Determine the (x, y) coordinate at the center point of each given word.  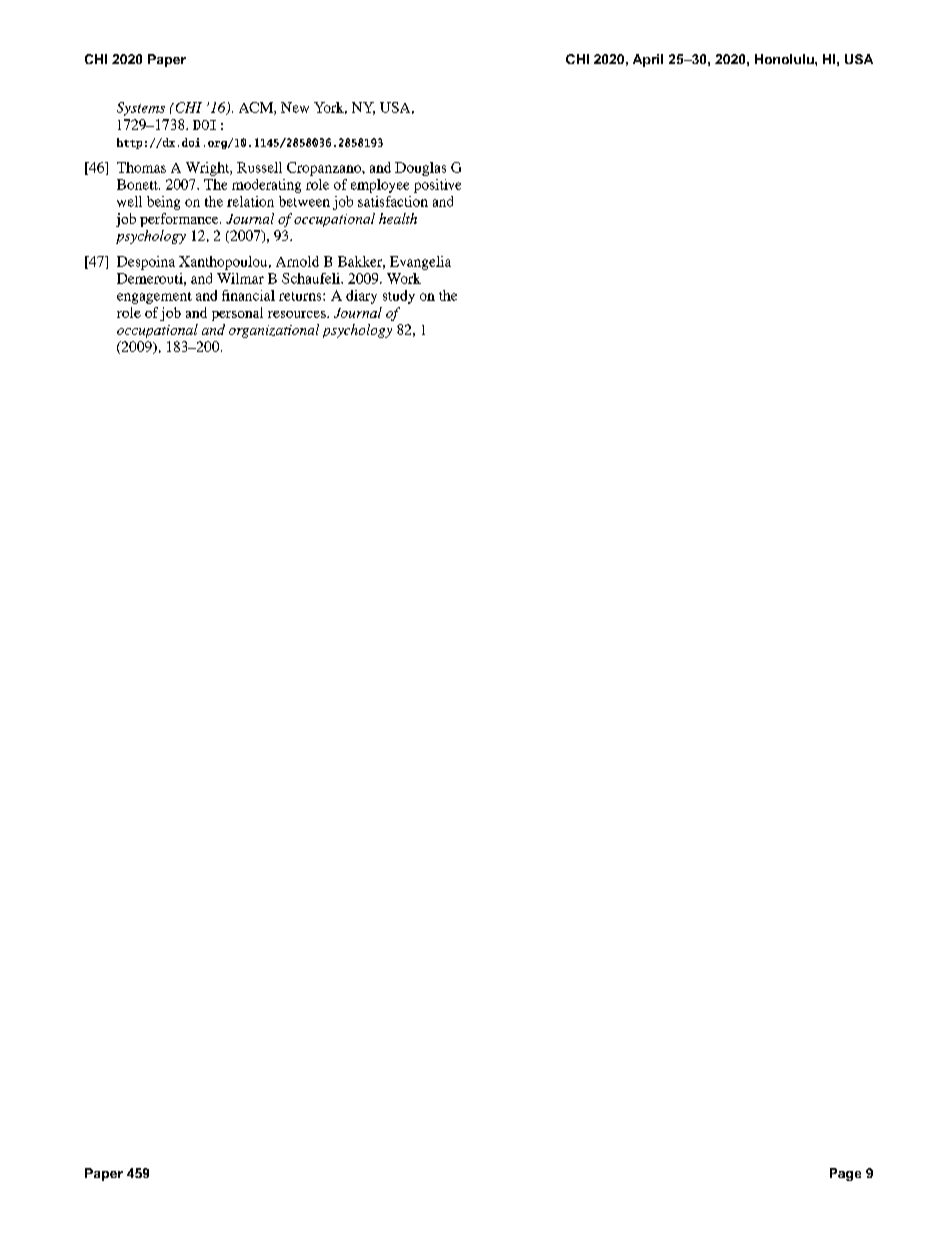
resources (298, 314)
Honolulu (785, 59)
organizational (274, 331)
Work (404, 278)
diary (361, 297)
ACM (257, 108)
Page (845, 1174)
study (399, 297)
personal (237, 314)
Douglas (420, 169)
